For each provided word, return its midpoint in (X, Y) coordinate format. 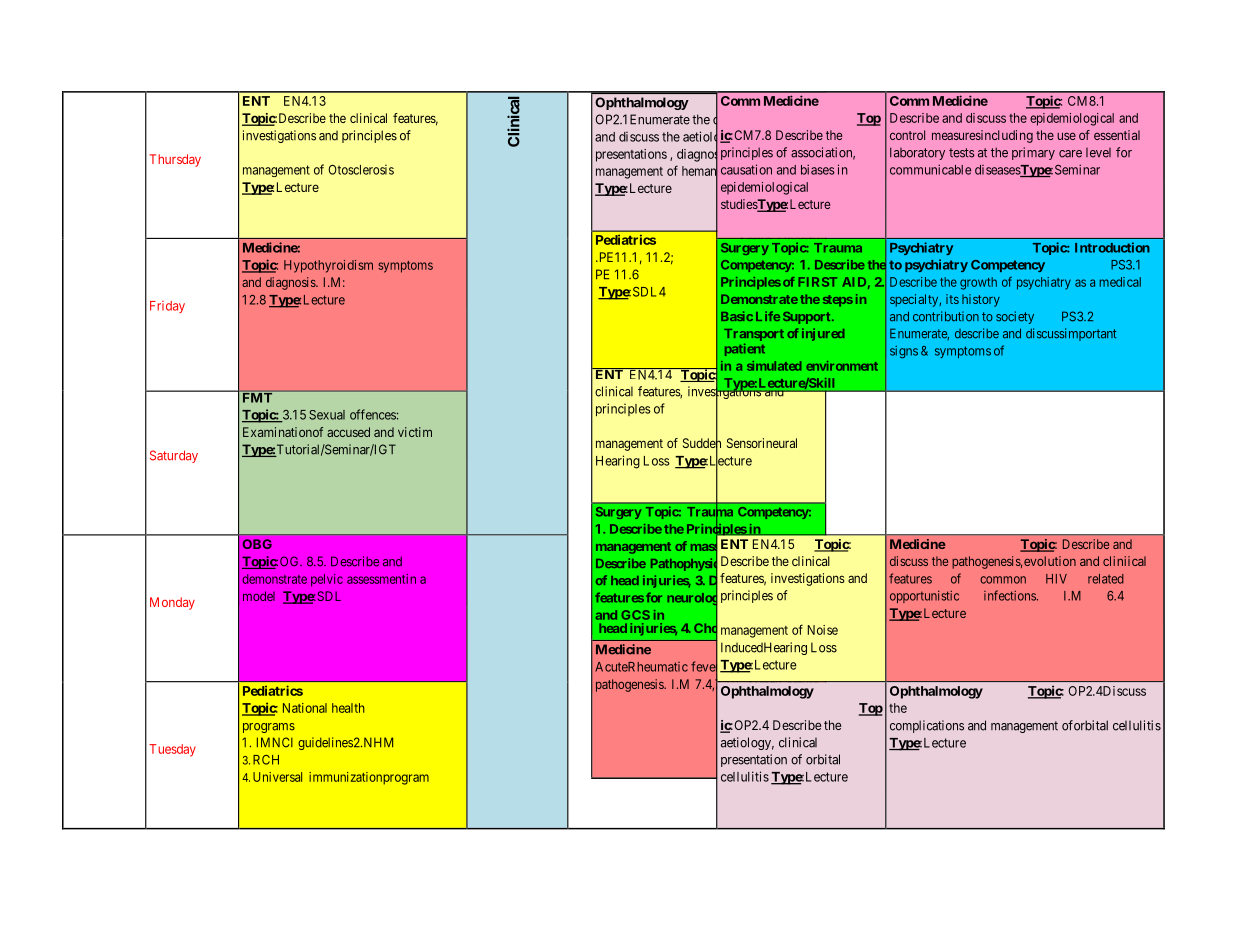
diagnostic (705, 155)
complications (927, 726)
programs (269, 728)
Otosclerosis (361, 170)
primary (1033, 153)
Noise (823, 630)
